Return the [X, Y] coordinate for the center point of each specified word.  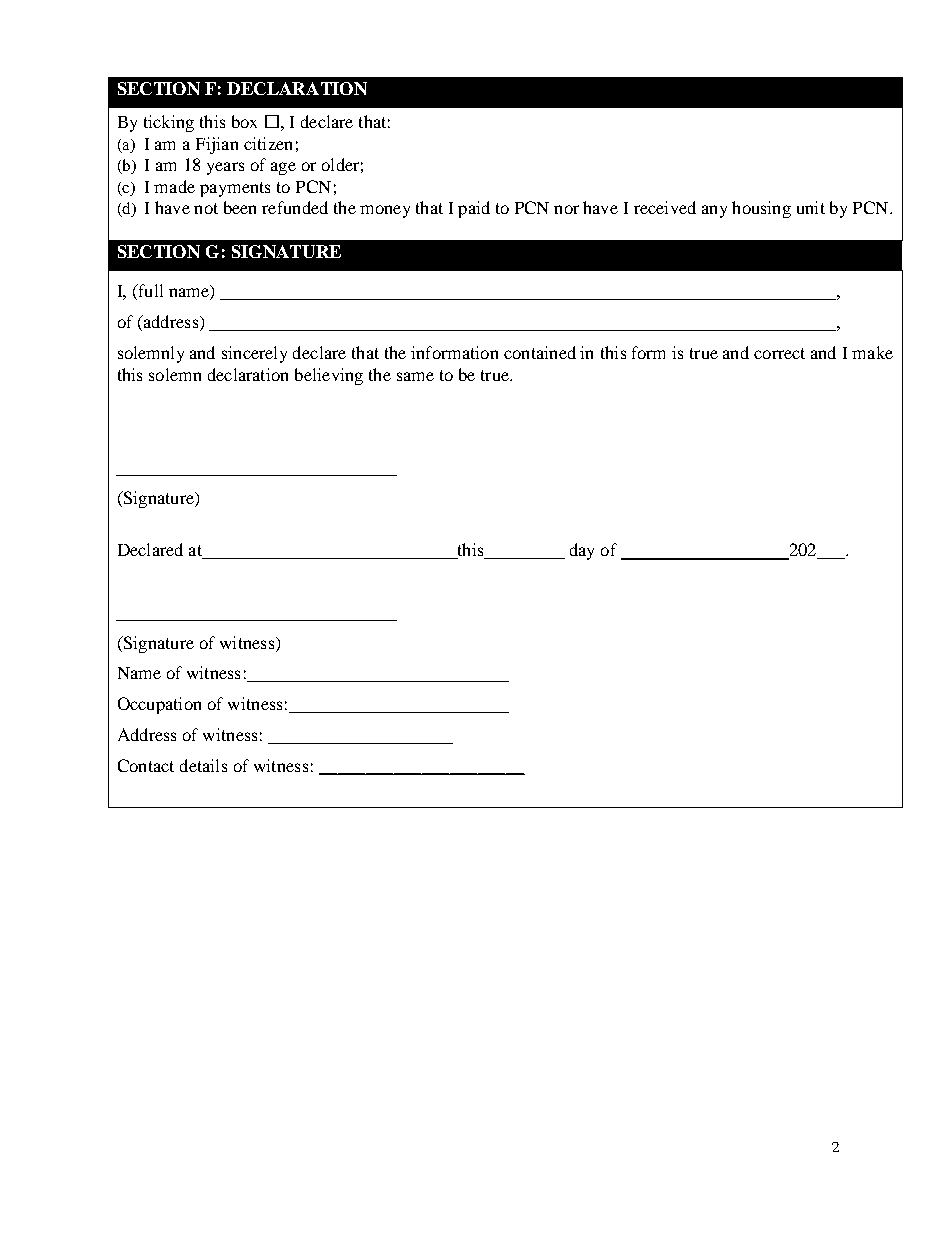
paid [474, 209]
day [582, 551]
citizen [268, 143]
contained [540, 352]
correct [779, 353]
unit [811, 207]
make [872, 352]
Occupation [159, 705]
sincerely [254, 354]
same [415, 376]
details [203, 765]
